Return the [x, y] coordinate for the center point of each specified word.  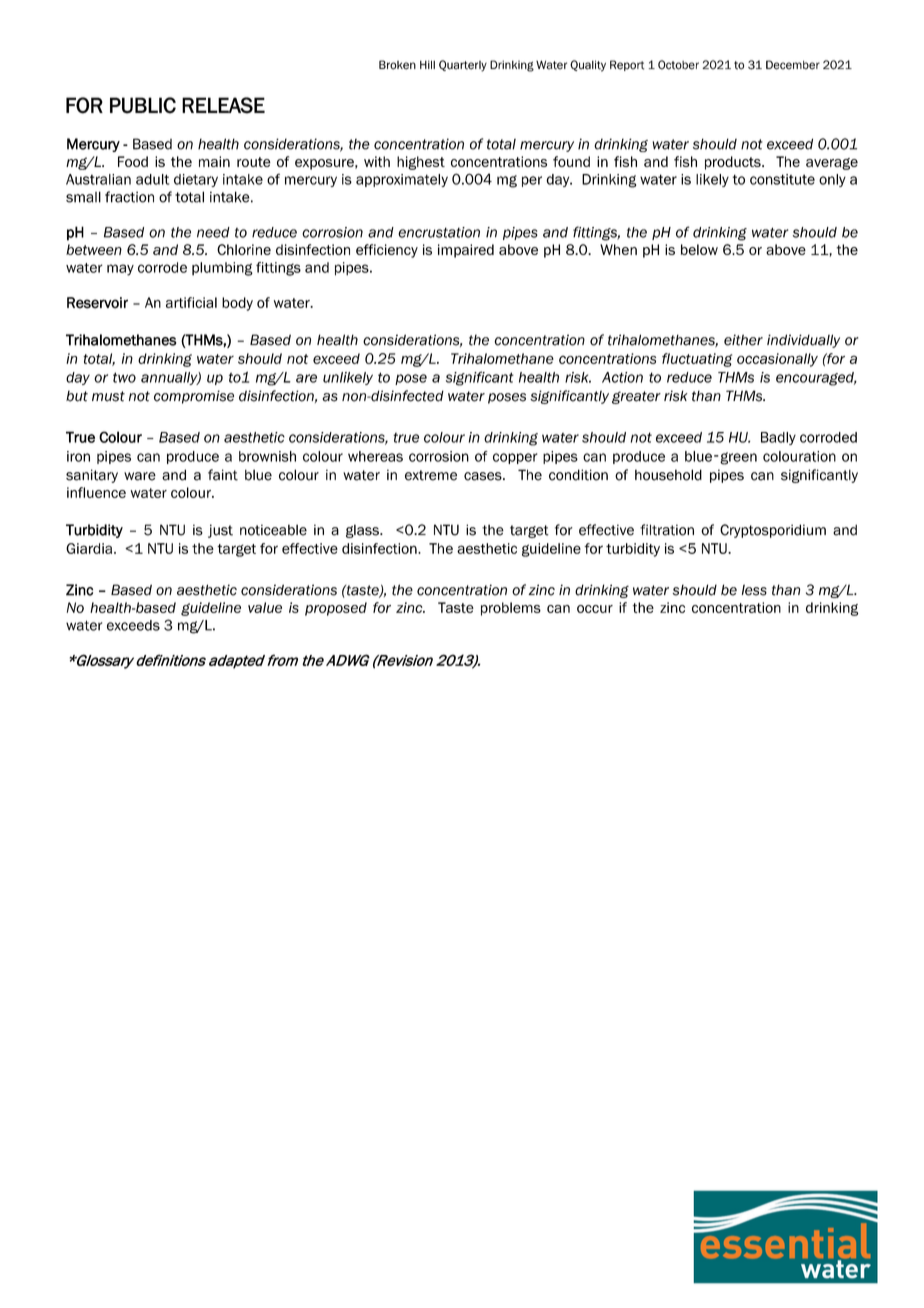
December [793, 65]
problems [511, 609]
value [265, 607]
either [743, 340]
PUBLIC [143, 105]
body [237, 304]
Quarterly [463, 66]
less [754, 590]
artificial [191, 302]
